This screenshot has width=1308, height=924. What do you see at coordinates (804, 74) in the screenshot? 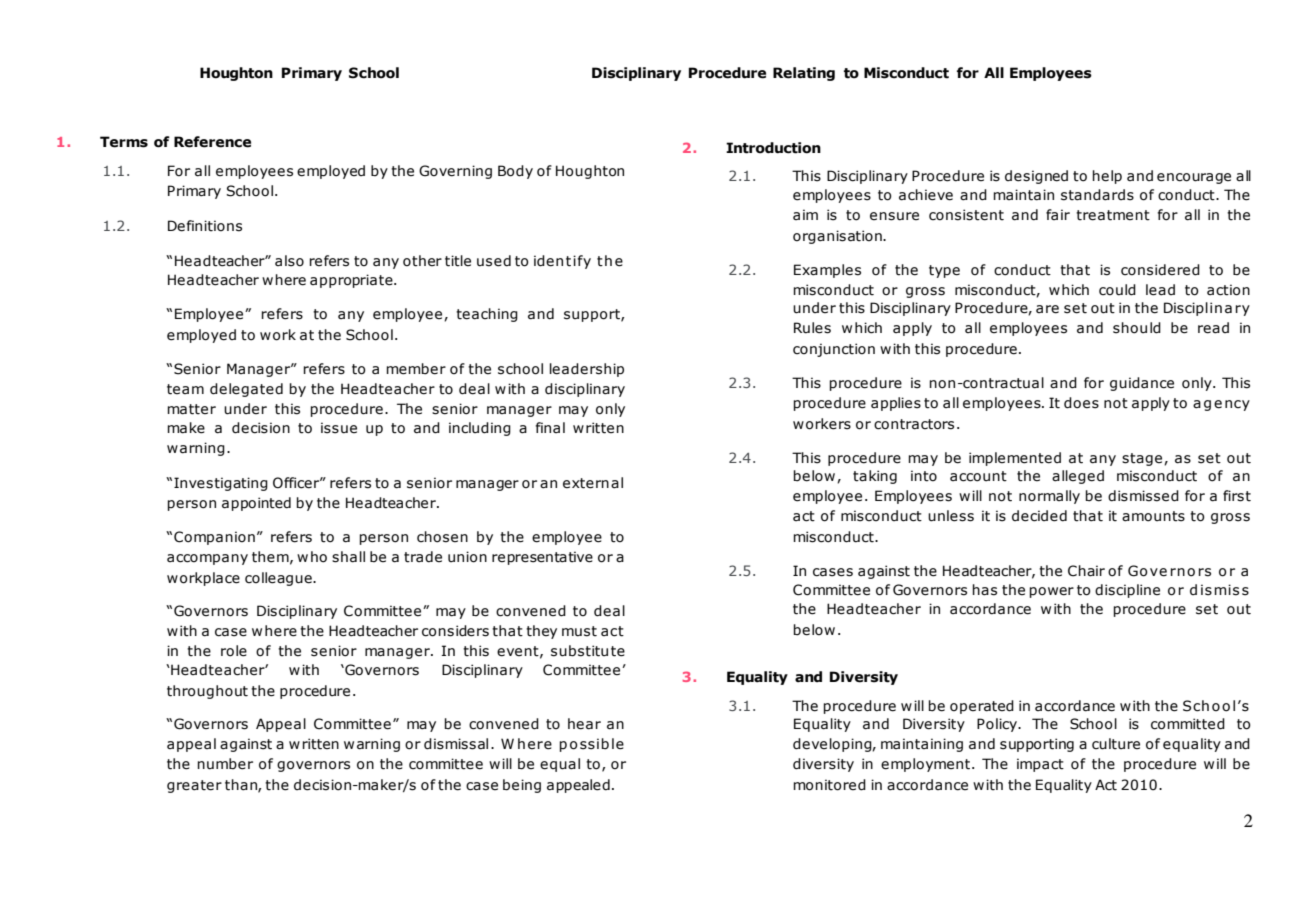
I see `Relating` at bounding box center [804, 74].
